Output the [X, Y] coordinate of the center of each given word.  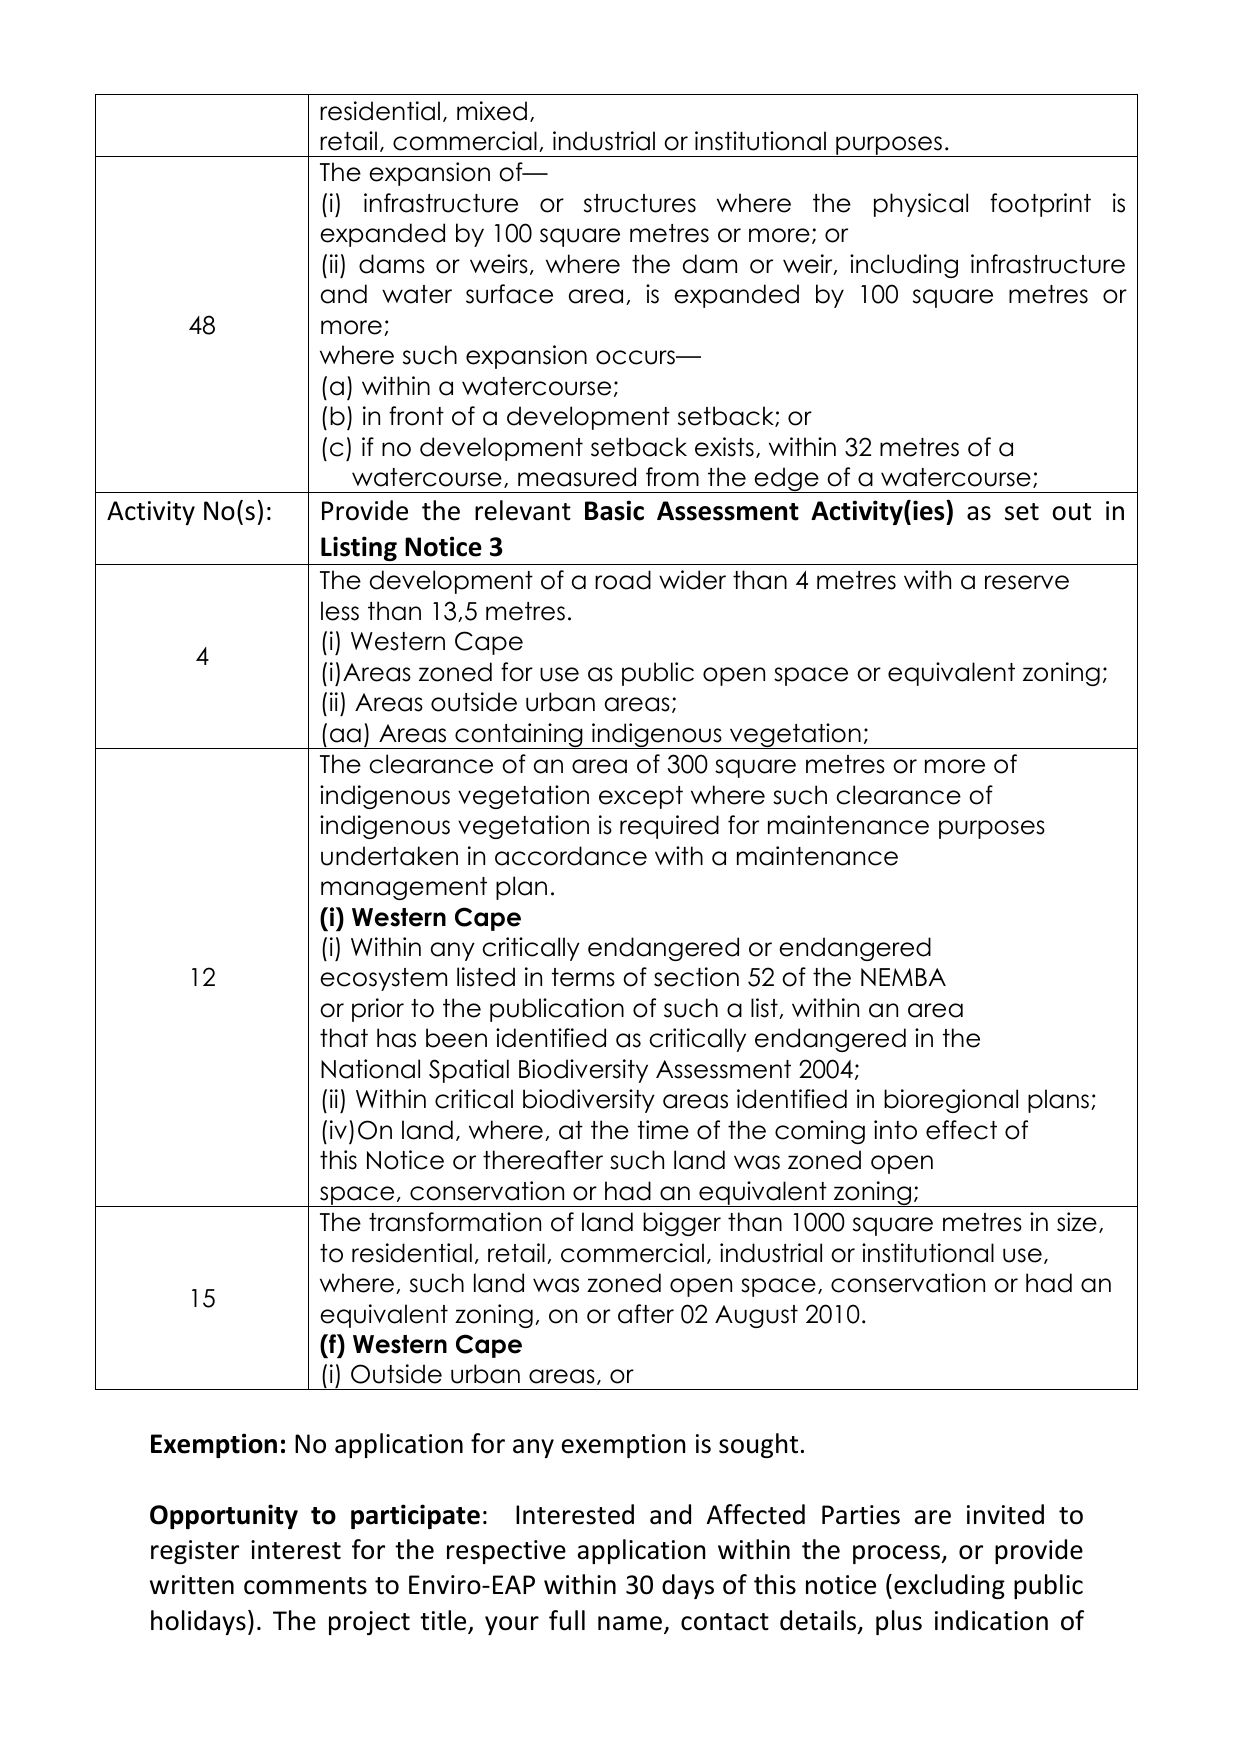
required [669, 827]
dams [392, 264]
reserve [1027, 582]
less [340, 611]
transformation [455, 1222]
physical [921, 205]
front [416, 416]
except [641, 797]
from [672, 477]
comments [305, 1586]
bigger [682, 1224]
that [344, 1038]
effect [961, 1130]
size [1077, 1222]
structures [640, 203]
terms [583, 977]
